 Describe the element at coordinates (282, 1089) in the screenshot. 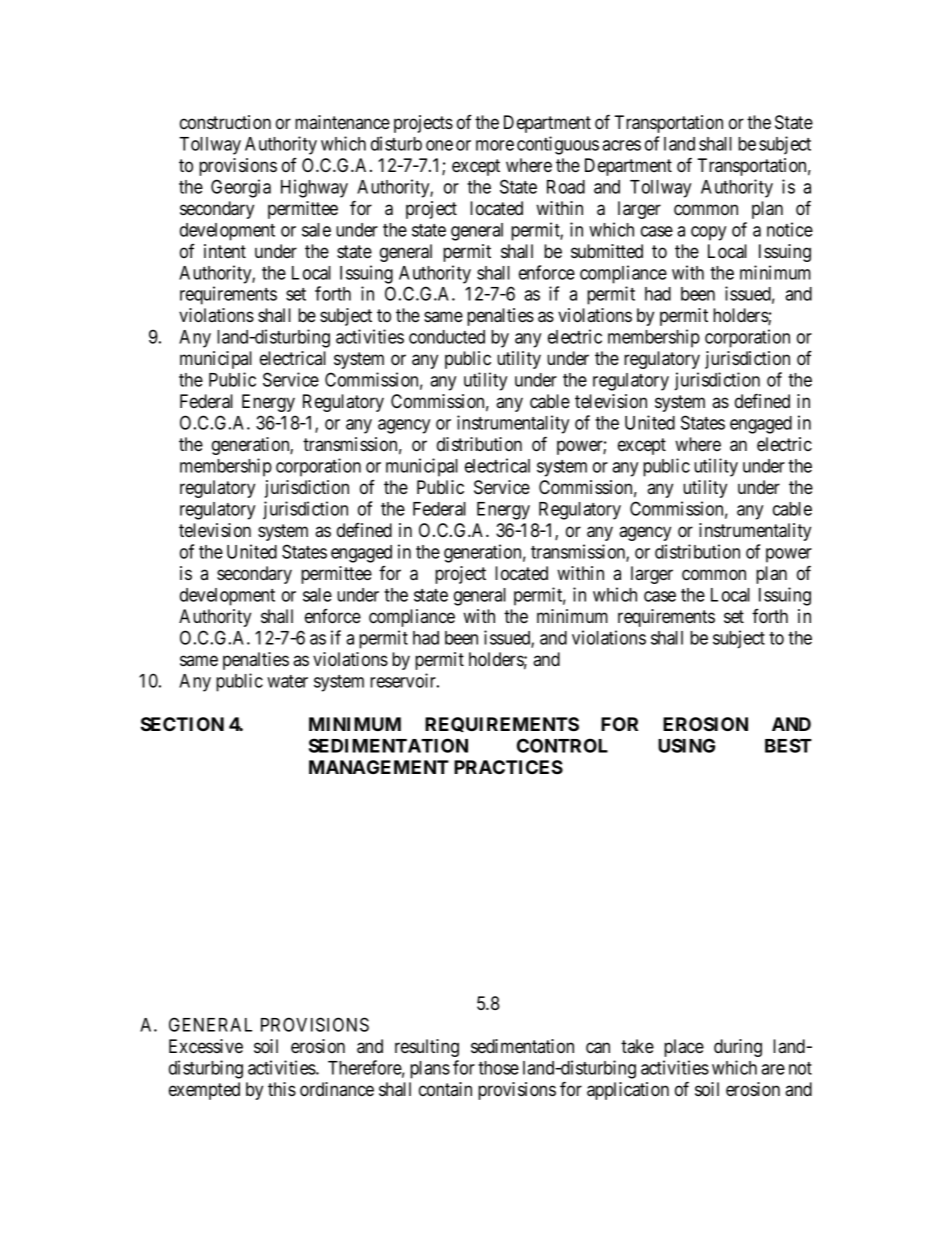

I see `this` at that location.
